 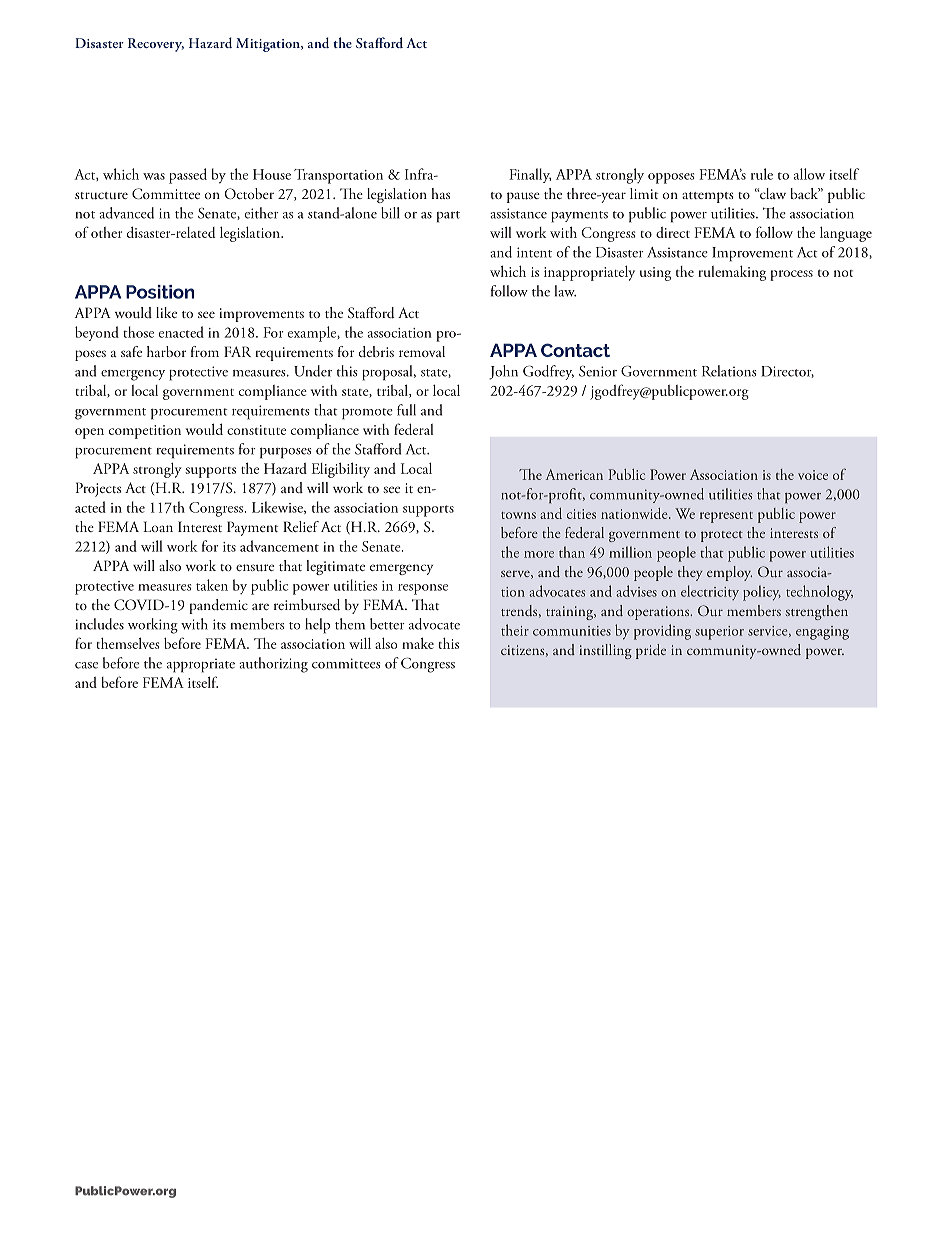 I want to click on includes, so click(x=100, y=624).
